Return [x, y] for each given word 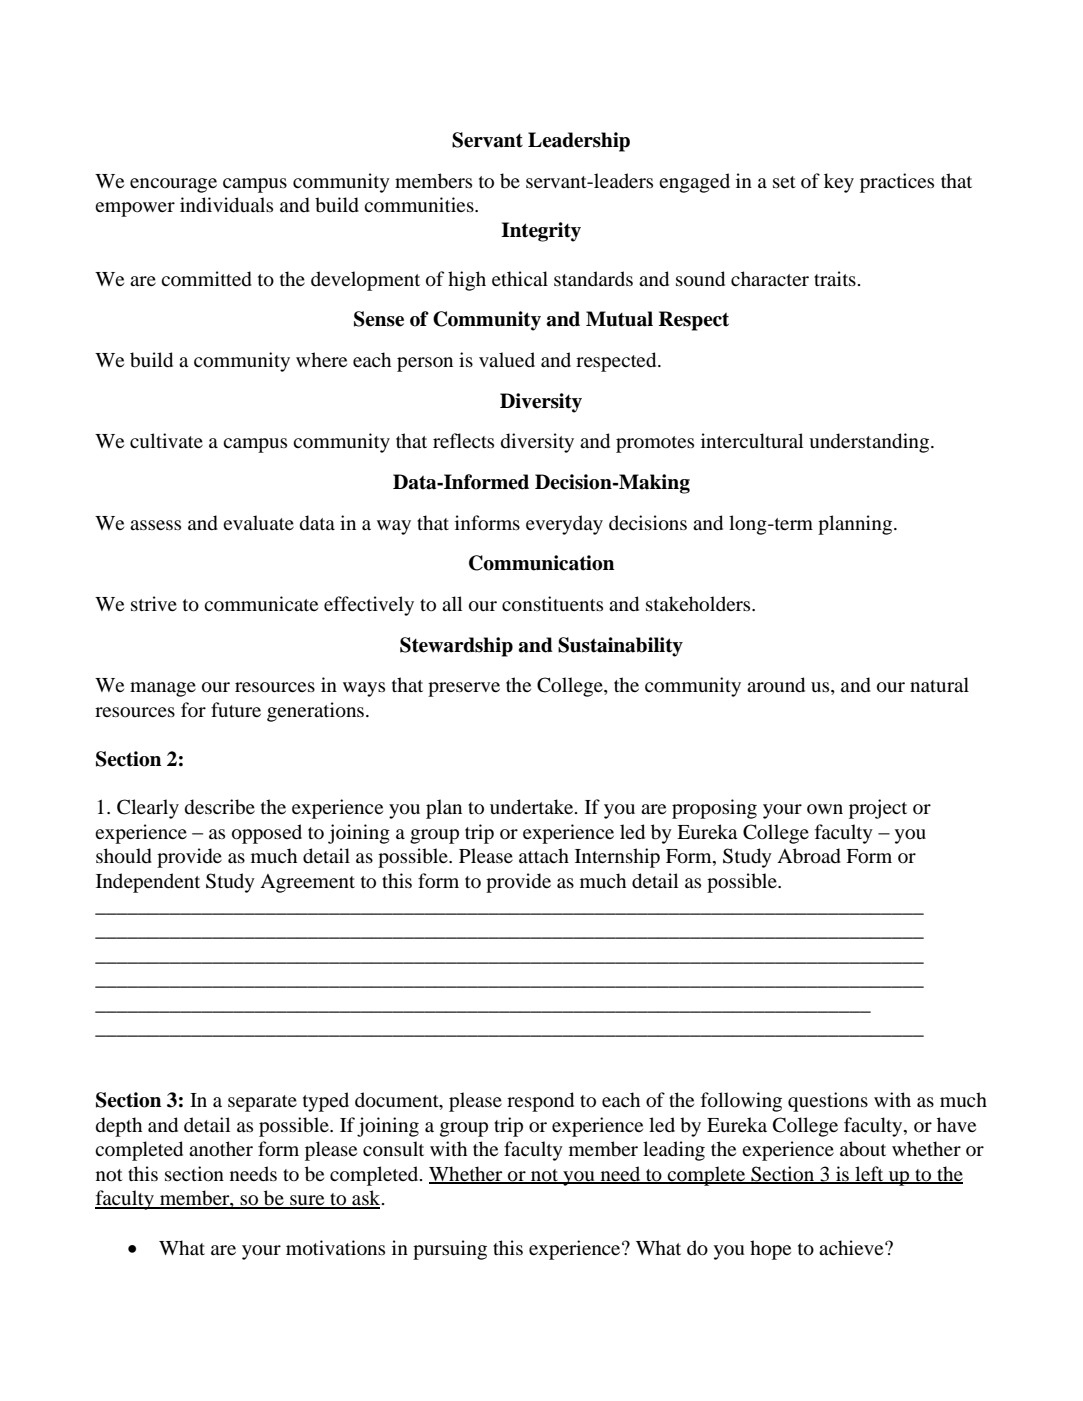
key [839, 183]
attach [544, 855]
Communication [541, 563]
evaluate [258, 523]
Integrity [541, 232]
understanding [870, 443]
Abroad [809, 856]
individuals [226, 205]
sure [307, 1201]
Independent [148, 883]
